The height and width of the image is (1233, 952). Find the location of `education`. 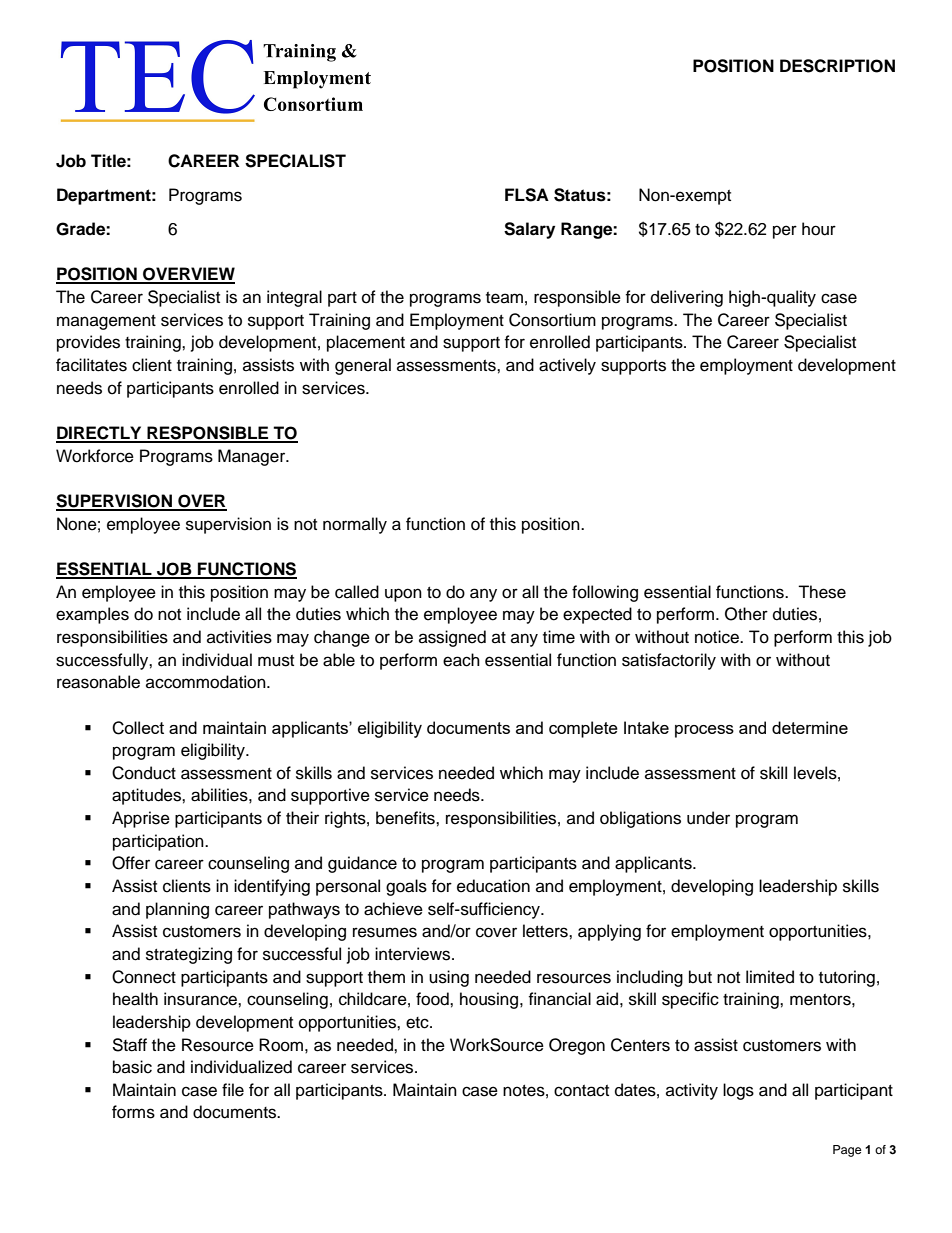

education is located at coordinates (493, 886).
